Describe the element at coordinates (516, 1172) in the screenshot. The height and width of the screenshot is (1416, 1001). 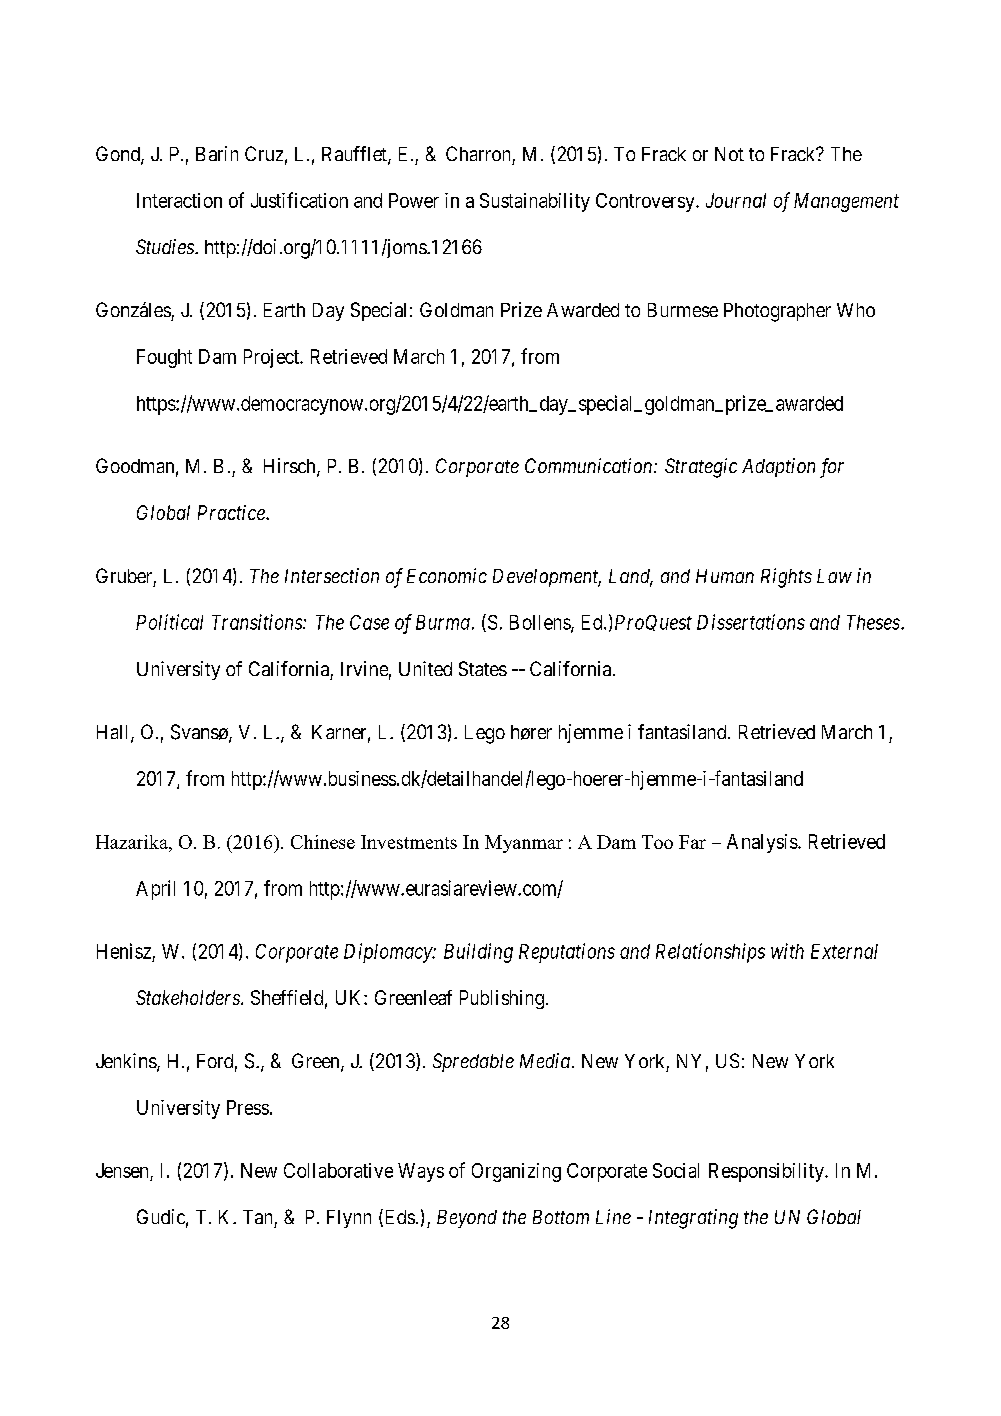
I see `Organizing` at that location.
